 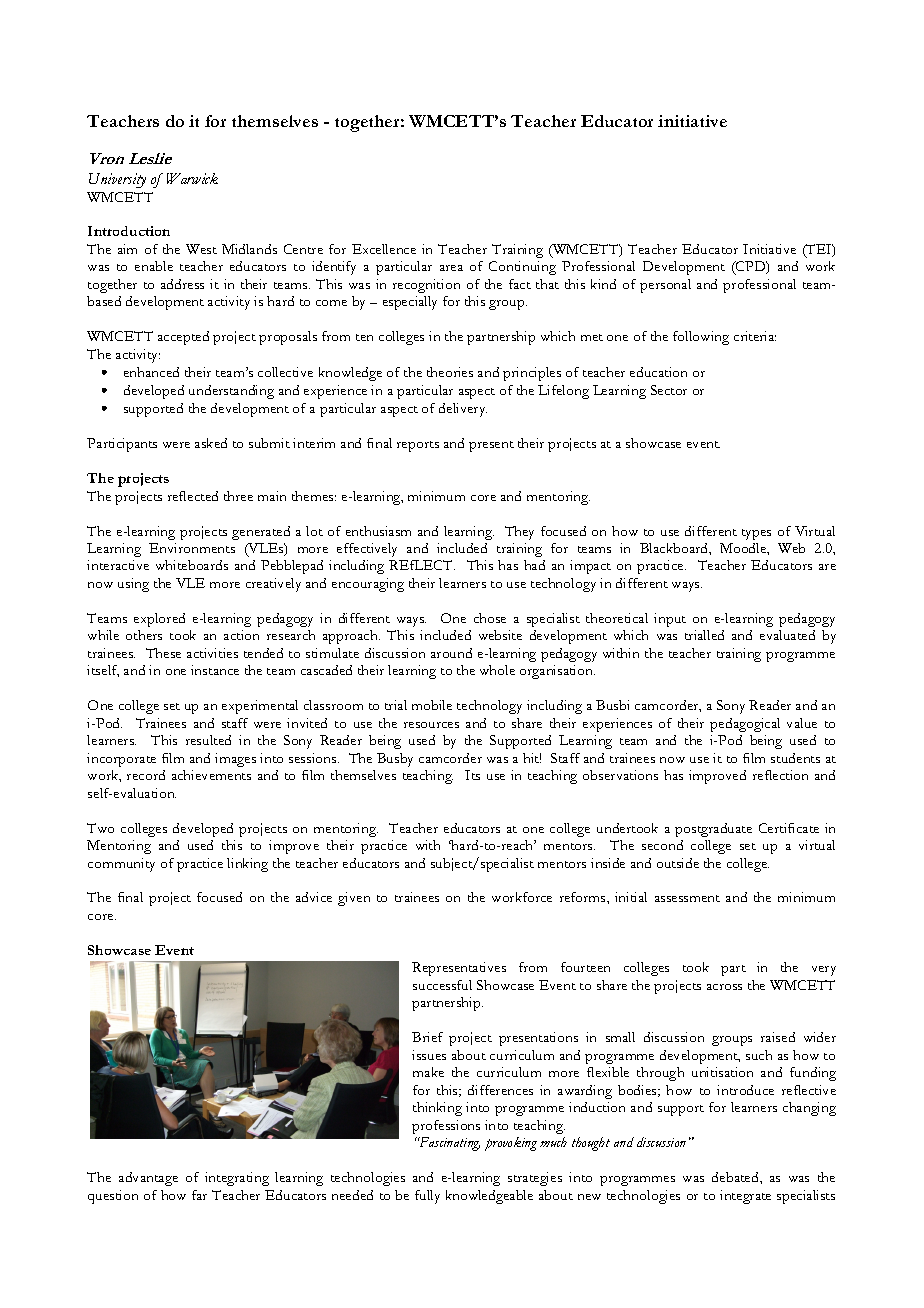 What do you see at coordinates (745, 725) in the screenshot?
I see `pedagogical` at bounding box center [745, 725].
